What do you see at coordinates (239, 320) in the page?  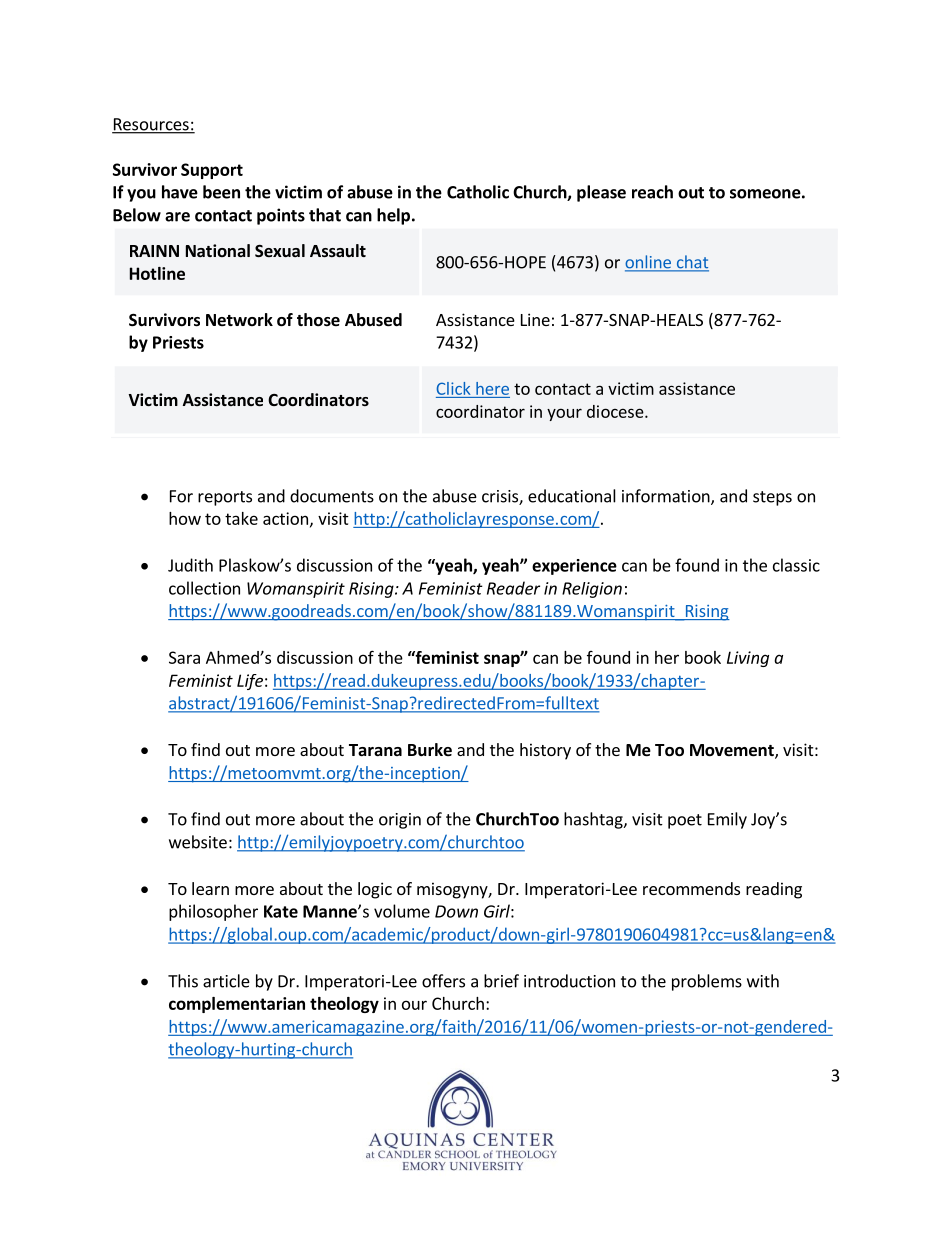 I see `Network` at bounding box center [239, 320].
